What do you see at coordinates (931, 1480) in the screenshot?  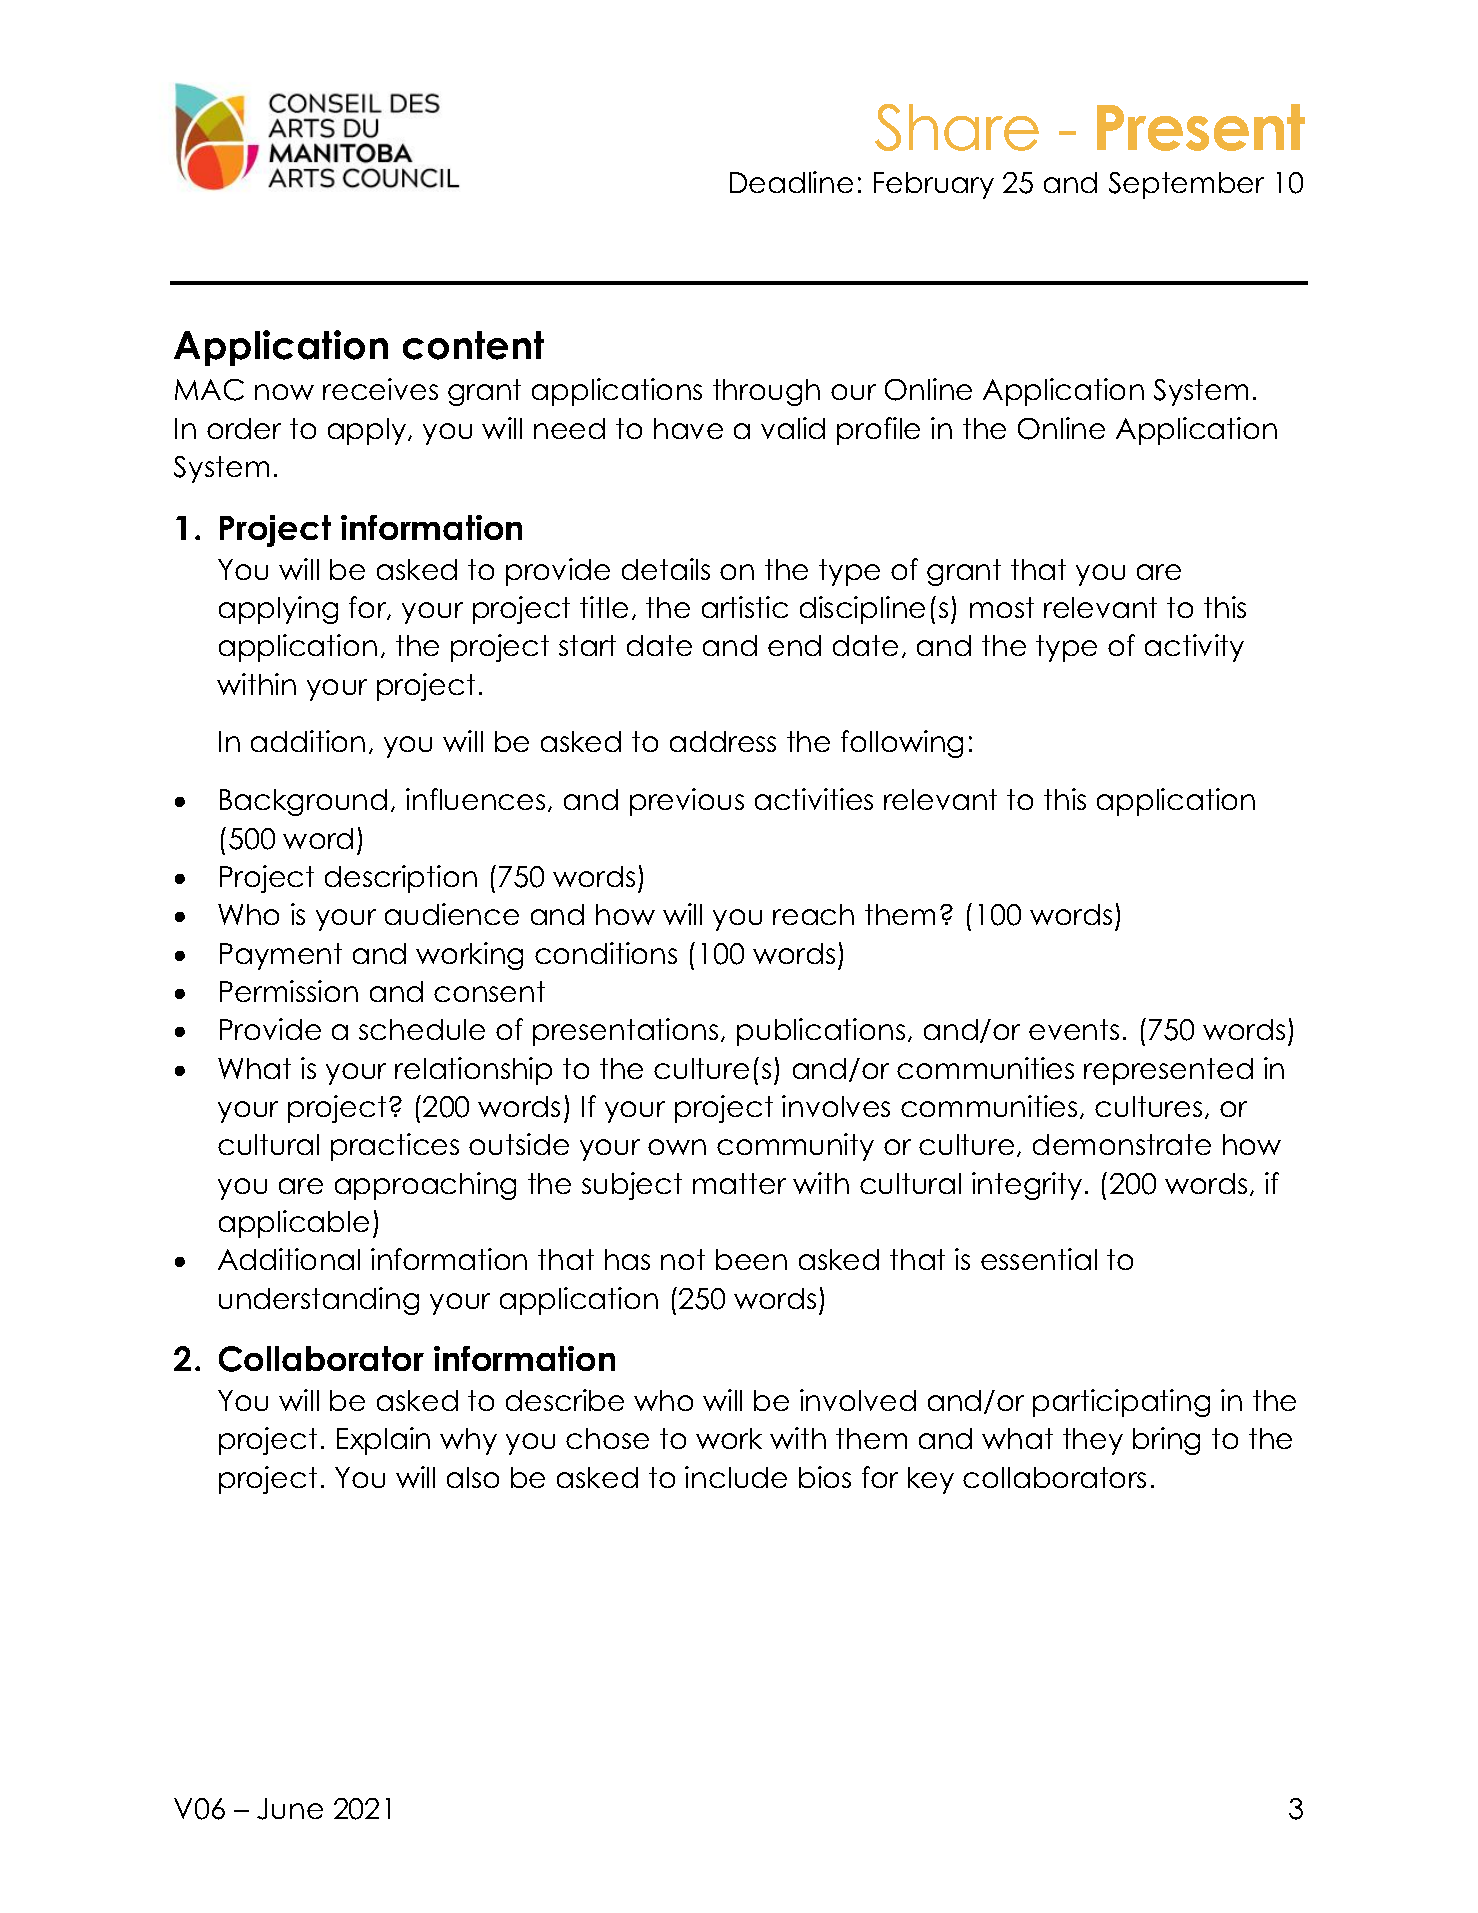 I see `key` at bounding box center [931, 1480].
